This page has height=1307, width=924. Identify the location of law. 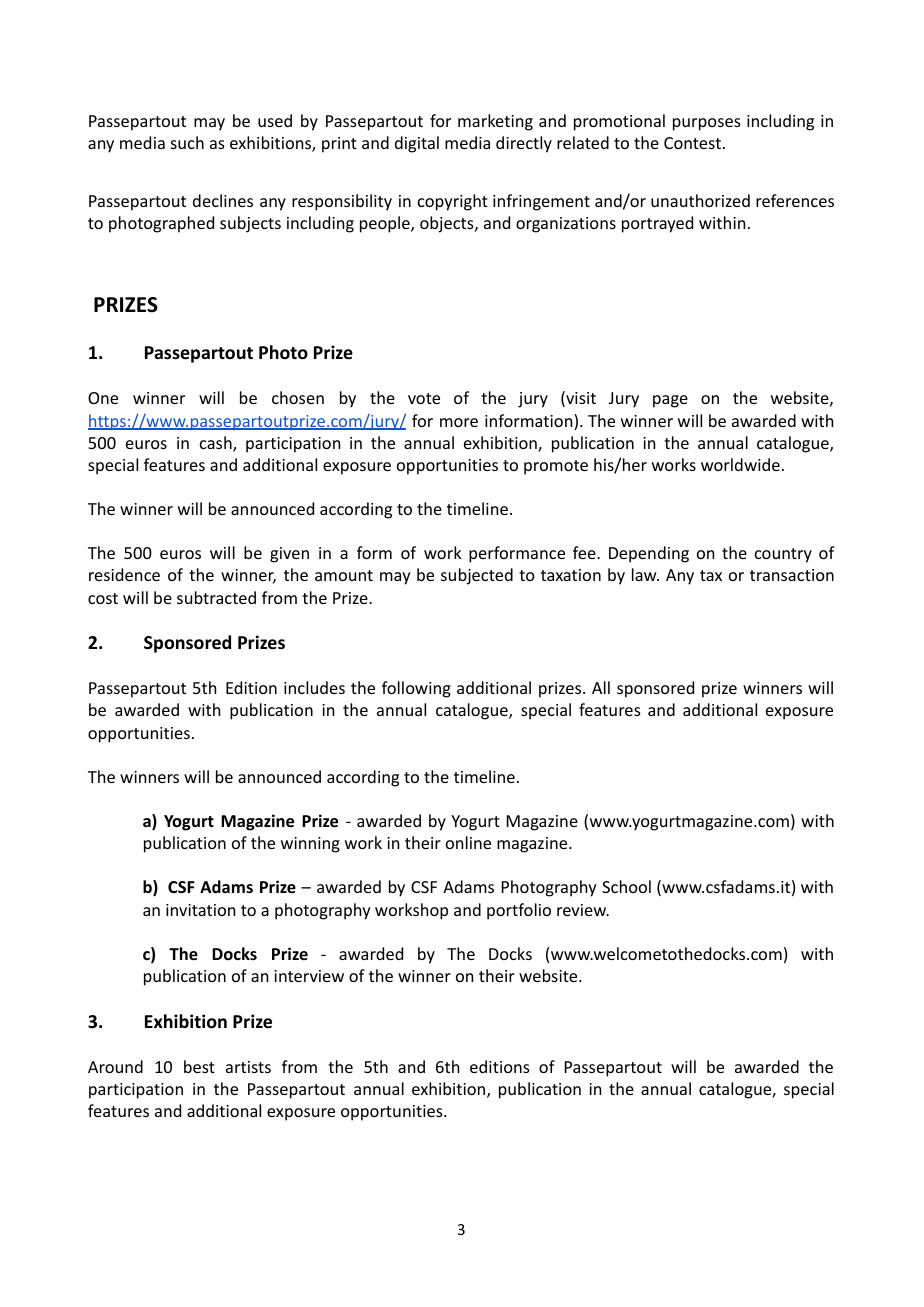
(645, 574).
